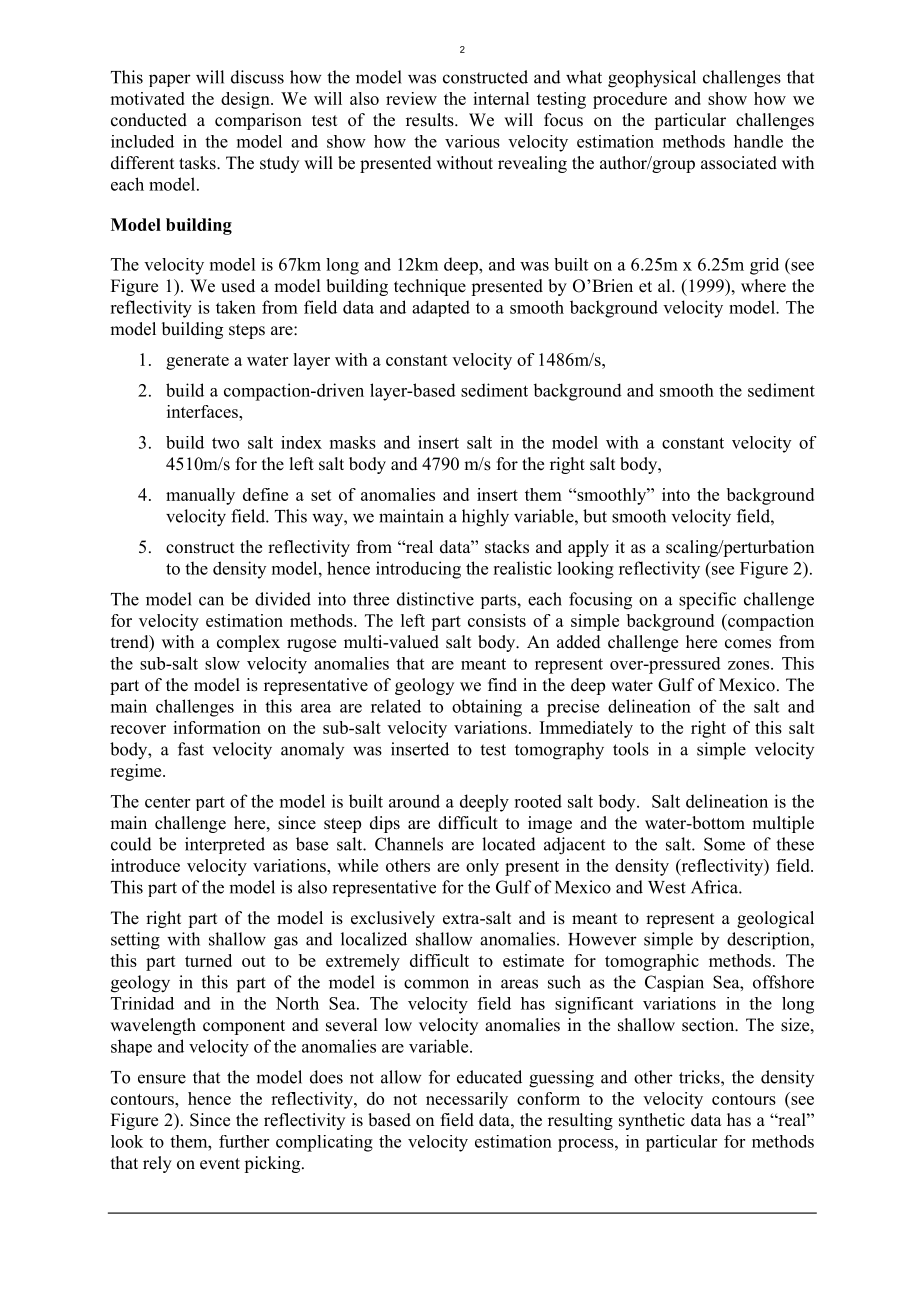  I want to click on adapted, so click(441, 308).
